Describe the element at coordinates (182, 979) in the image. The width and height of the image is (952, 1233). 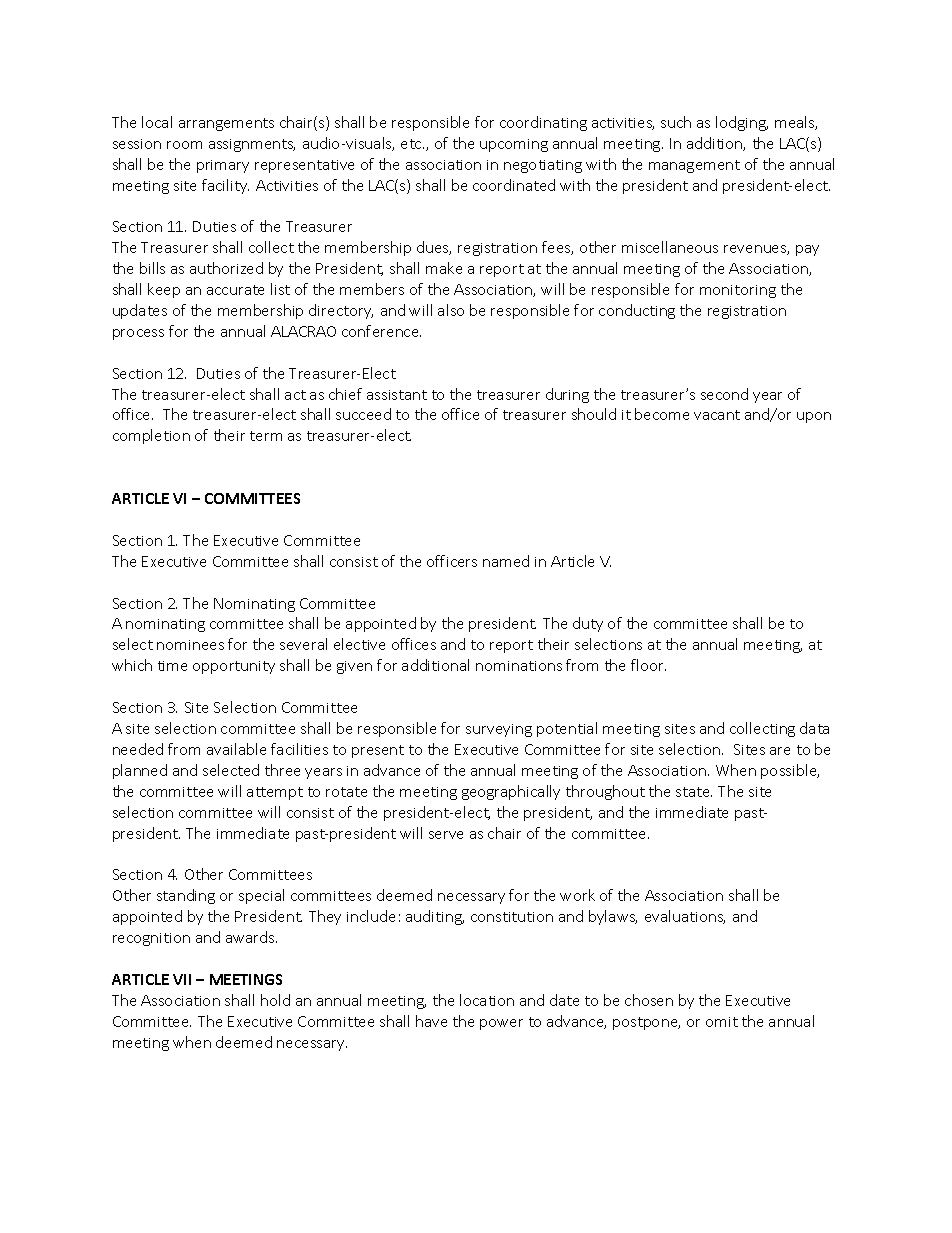
I see `VII` at that location.
